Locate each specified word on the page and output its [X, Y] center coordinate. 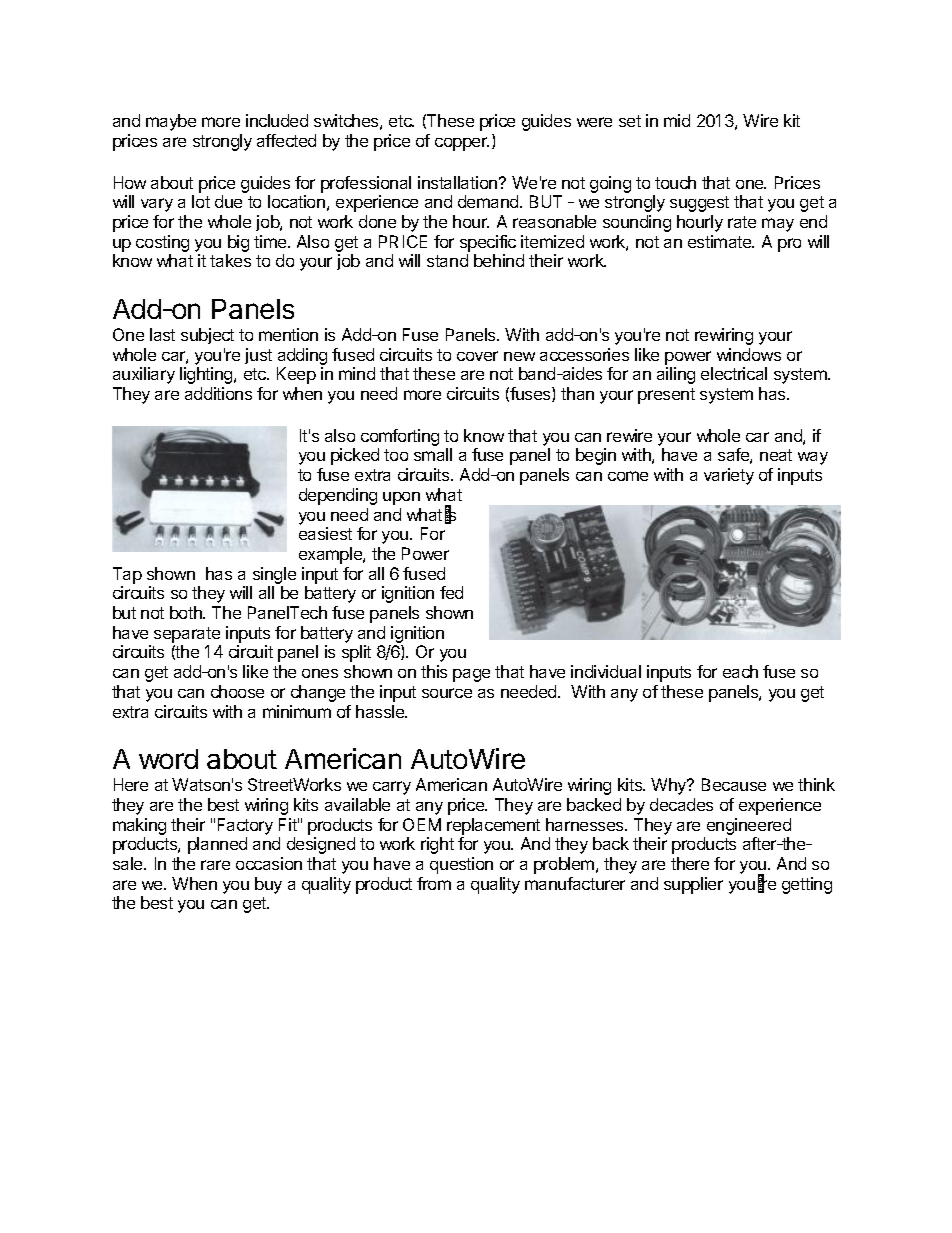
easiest [325, 533]
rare [215, 865]
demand [489, 201]
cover [477, 356]
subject [207, 336]
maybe [171, 122]
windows [749, 354]
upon [401, 498]
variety [729, 476]
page [471, 675]
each [740, 671]
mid [677, 120]
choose [237, 691]
